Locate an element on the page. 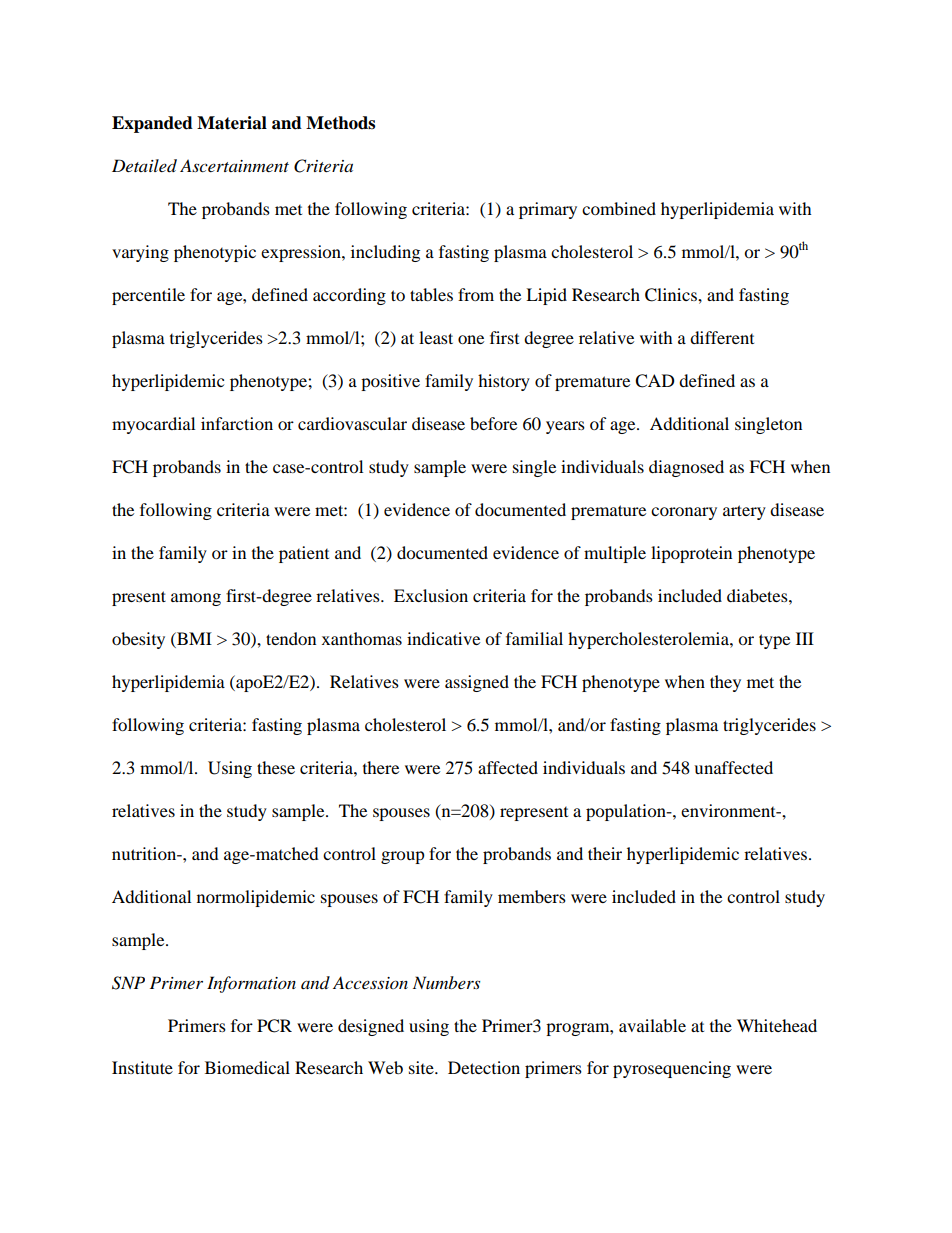 The width and height of the document is (952, 1233). combined is located at coordinates (619, 208).
